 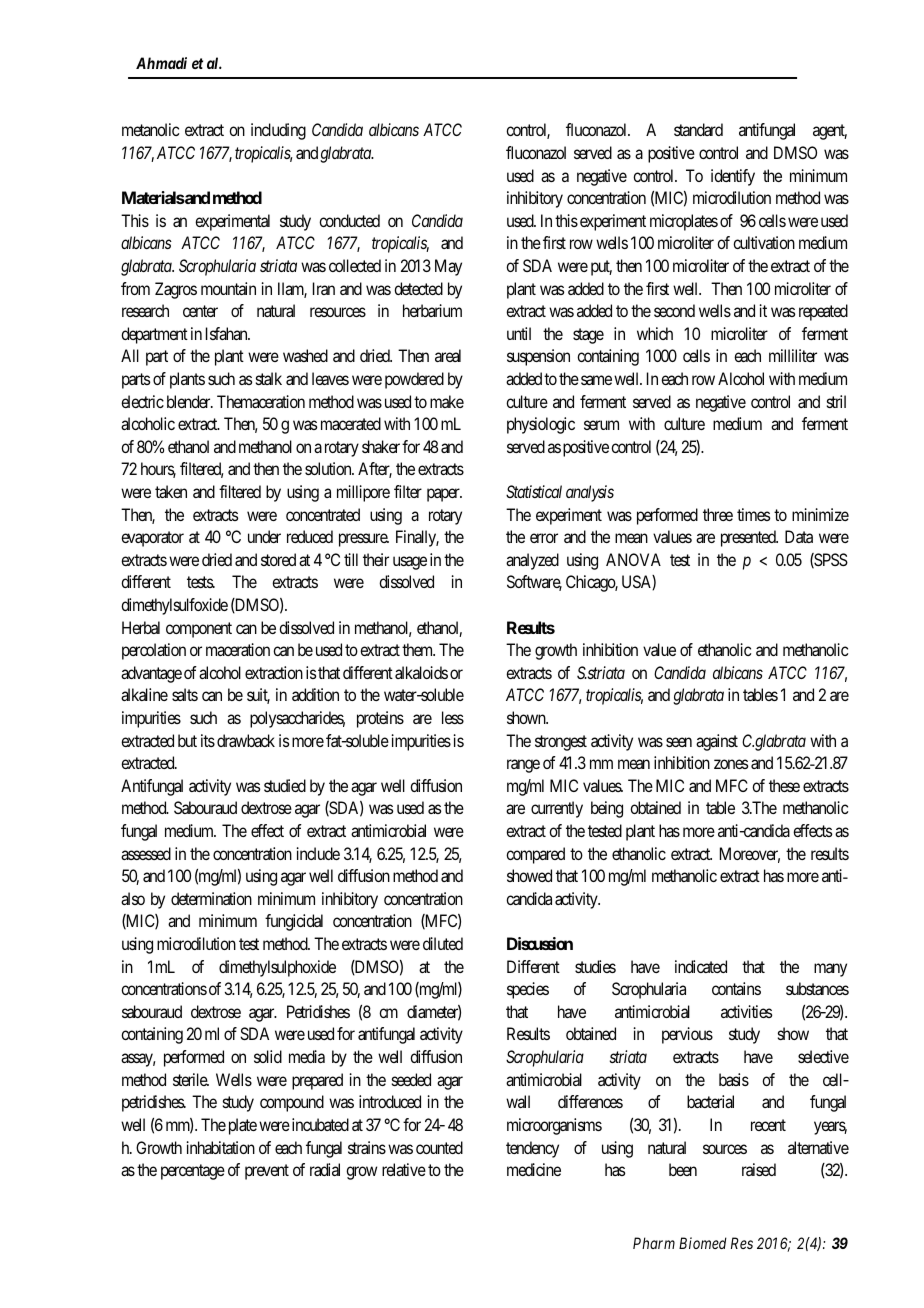 I want to click on medicine, so click(x=534, y=1169).
